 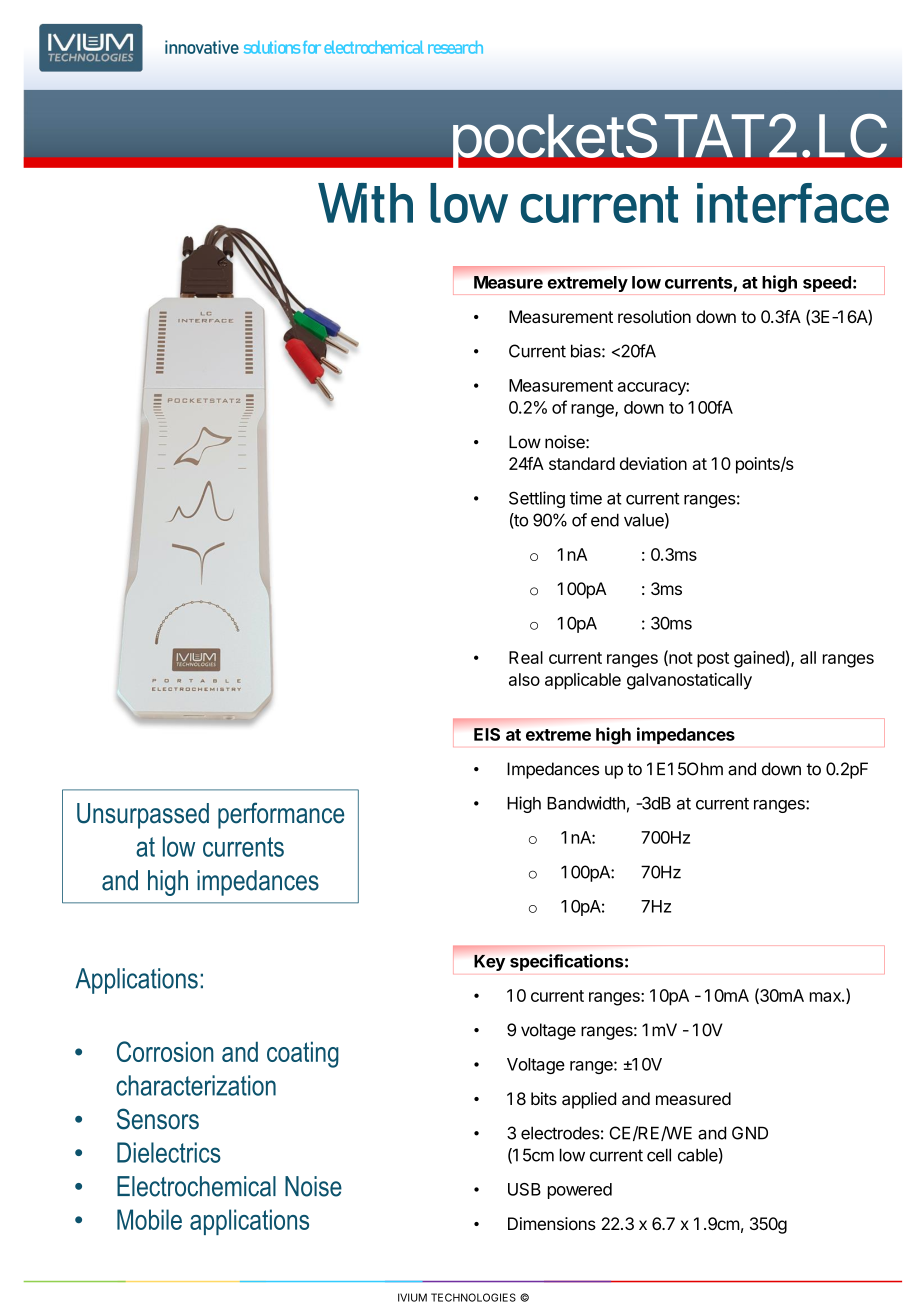 I want to click on research, so click(x=455, y=47).
